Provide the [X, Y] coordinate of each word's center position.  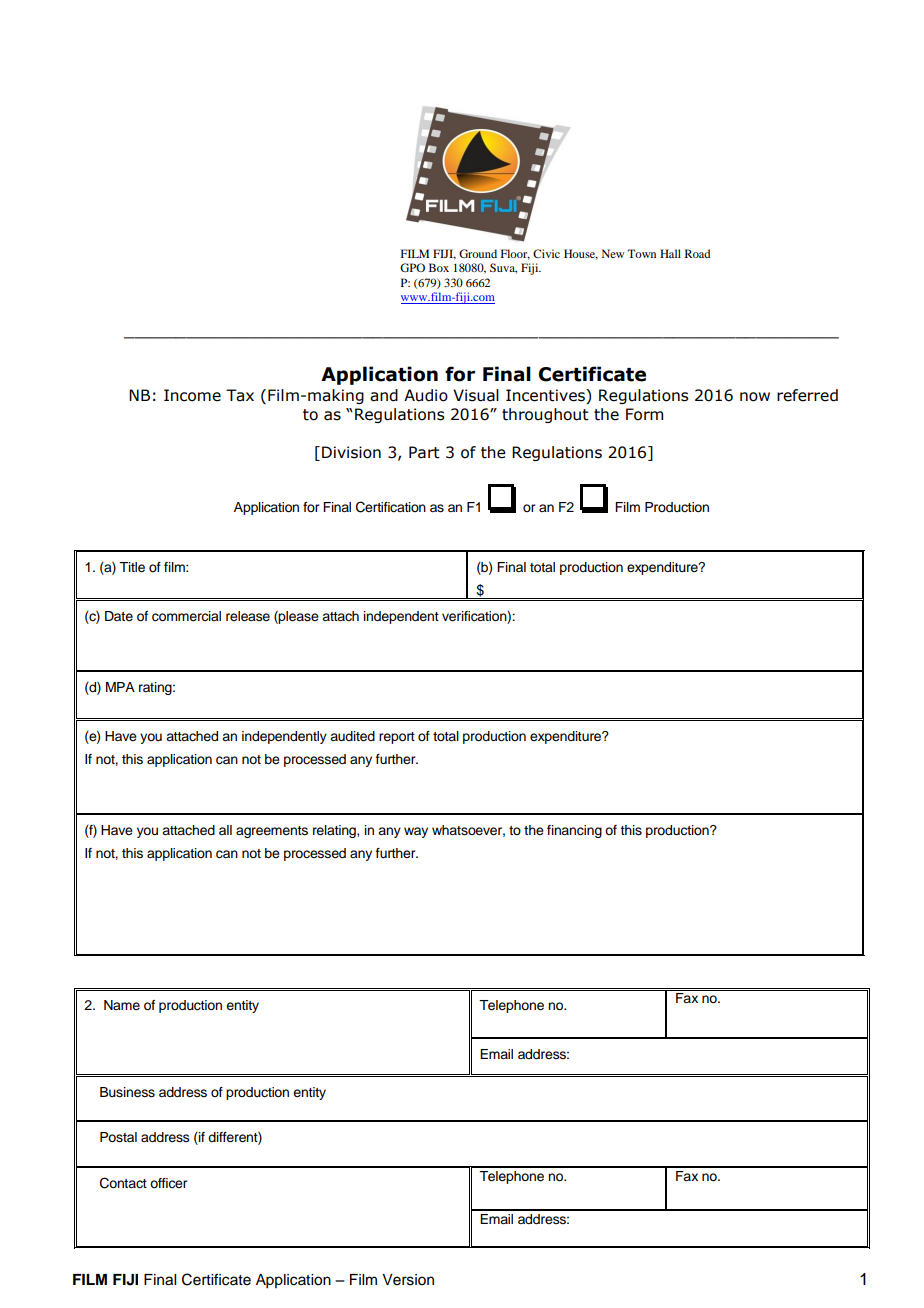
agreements [272, 832]
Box [439, 267]
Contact [123, 1183]
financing [574, 831]
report [397, 738]
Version [408, 1280]
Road [697, 253]
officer [168, 1183]
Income [192, 395]
